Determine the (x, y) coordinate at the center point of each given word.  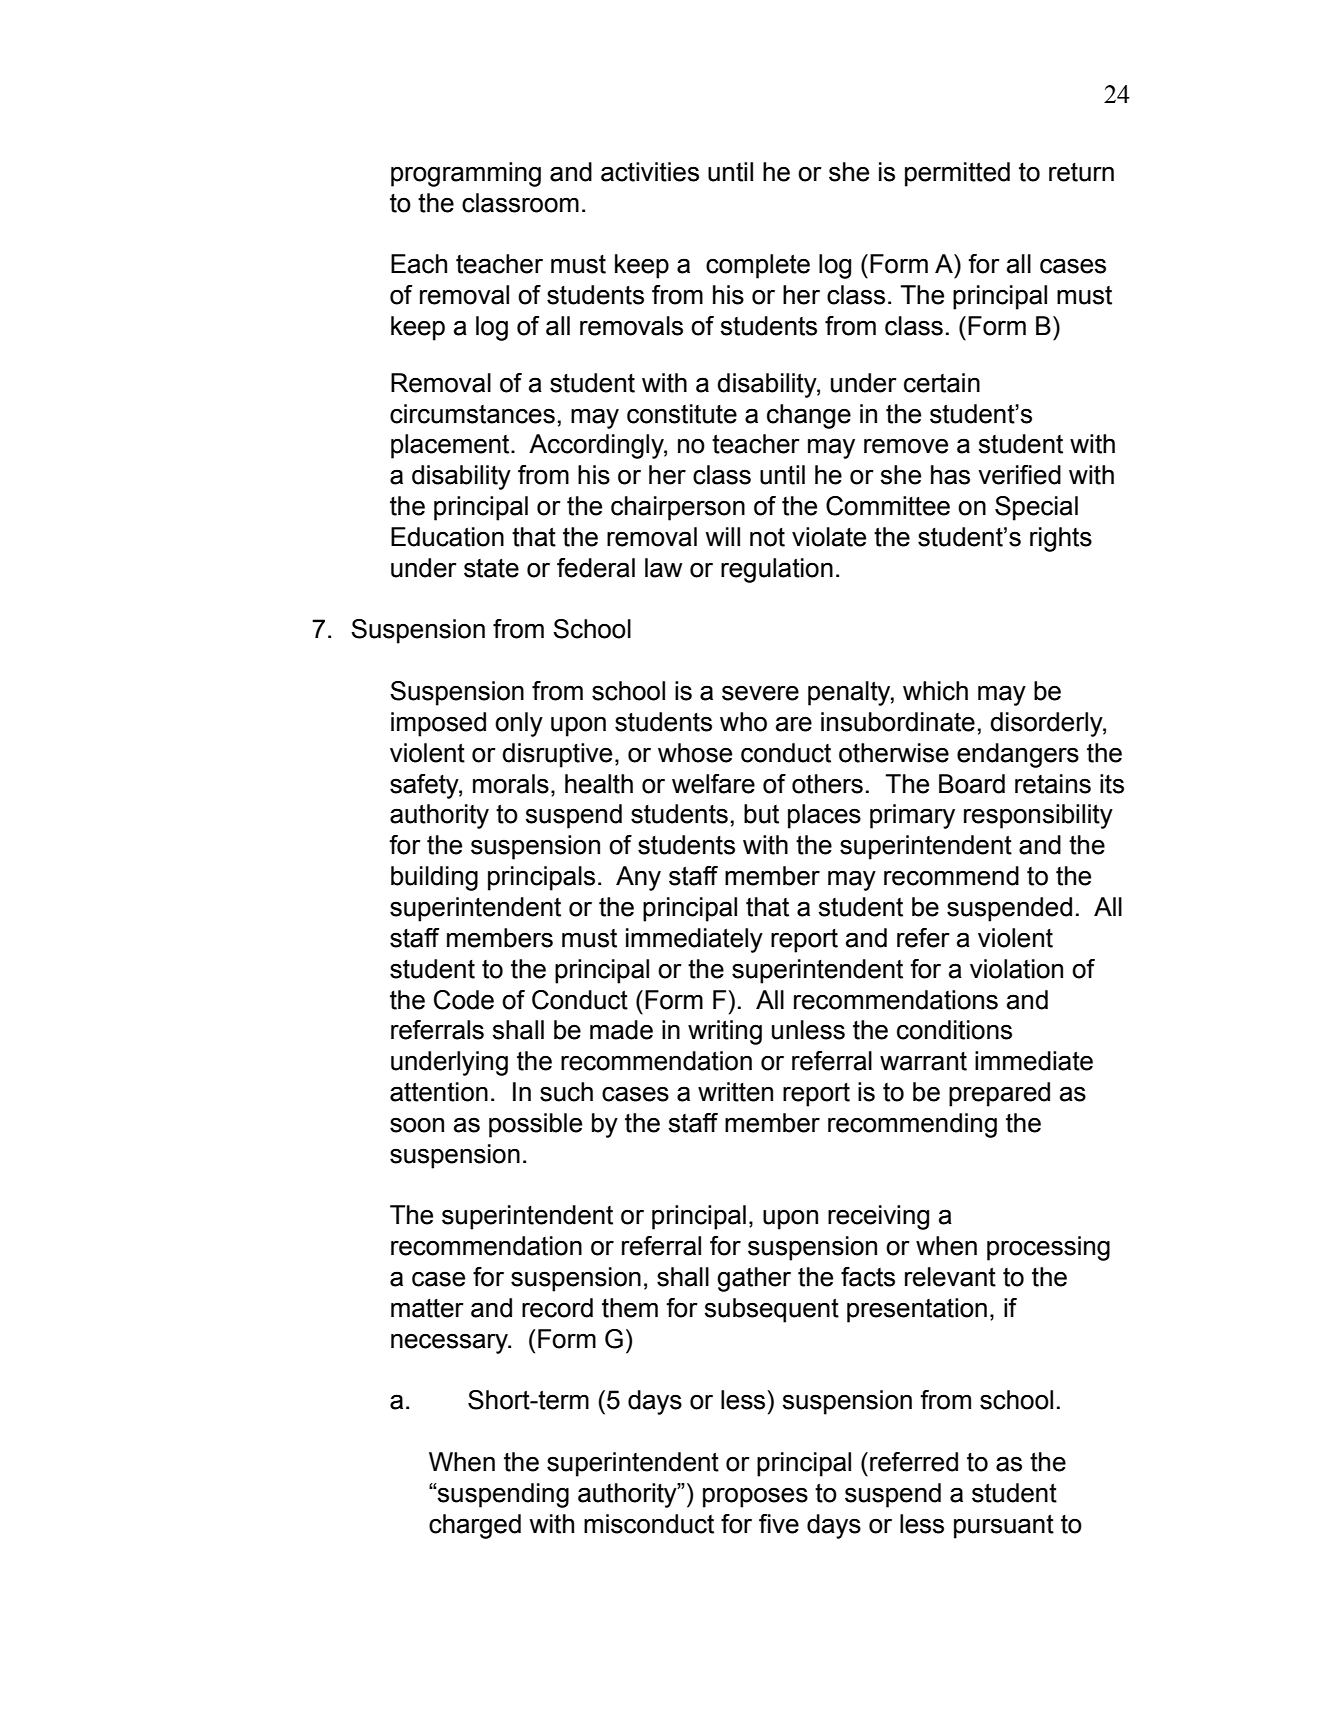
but (761, 814)
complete (758, 266)
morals (511, 784)
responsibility (1038, 816)
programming (466, 174)
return (1081, 172)
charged (475, 1526)
